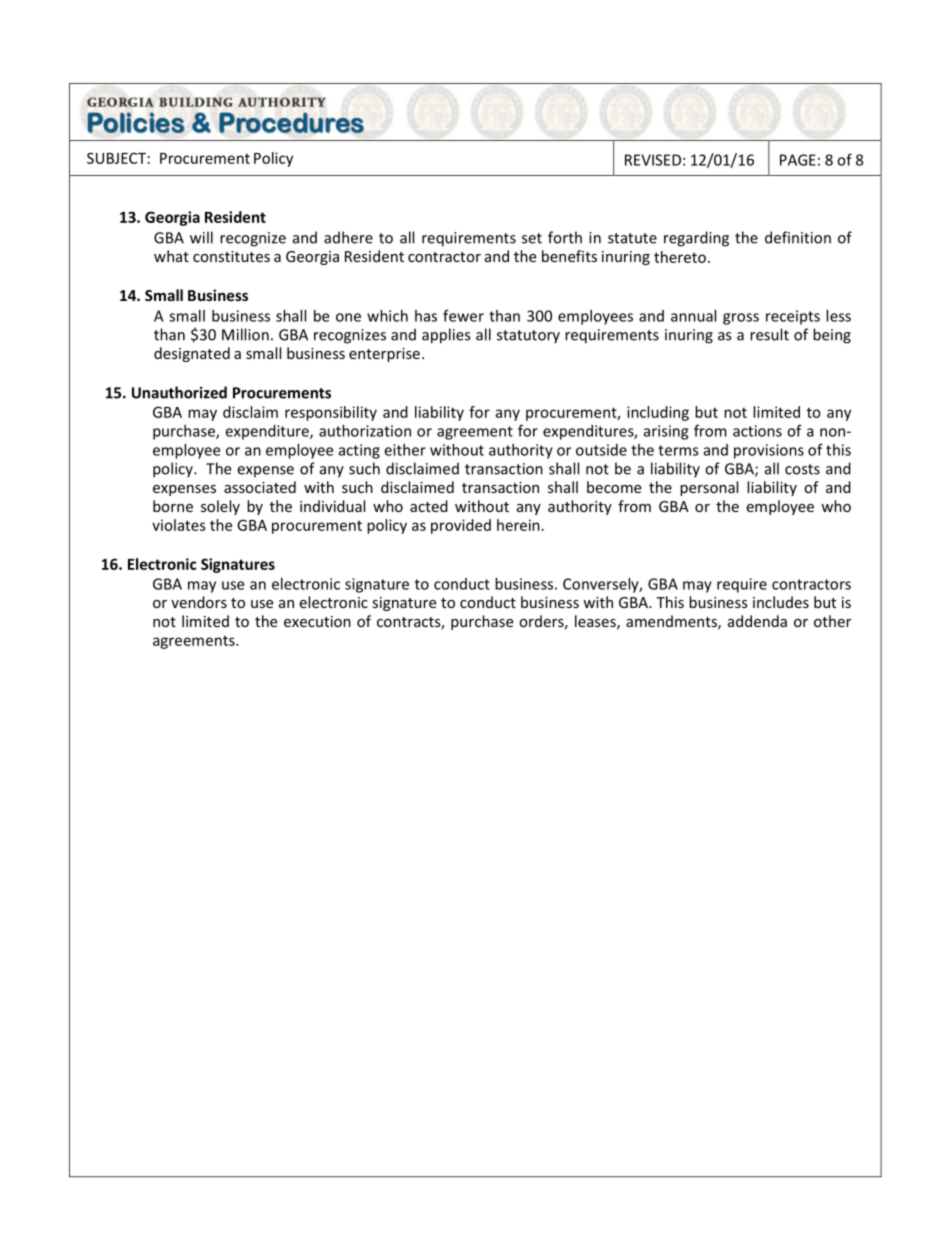 This document has height=1233, width=952. Describe the element at coordinates (199, 602) in the document. I see `vendors` at that location.
